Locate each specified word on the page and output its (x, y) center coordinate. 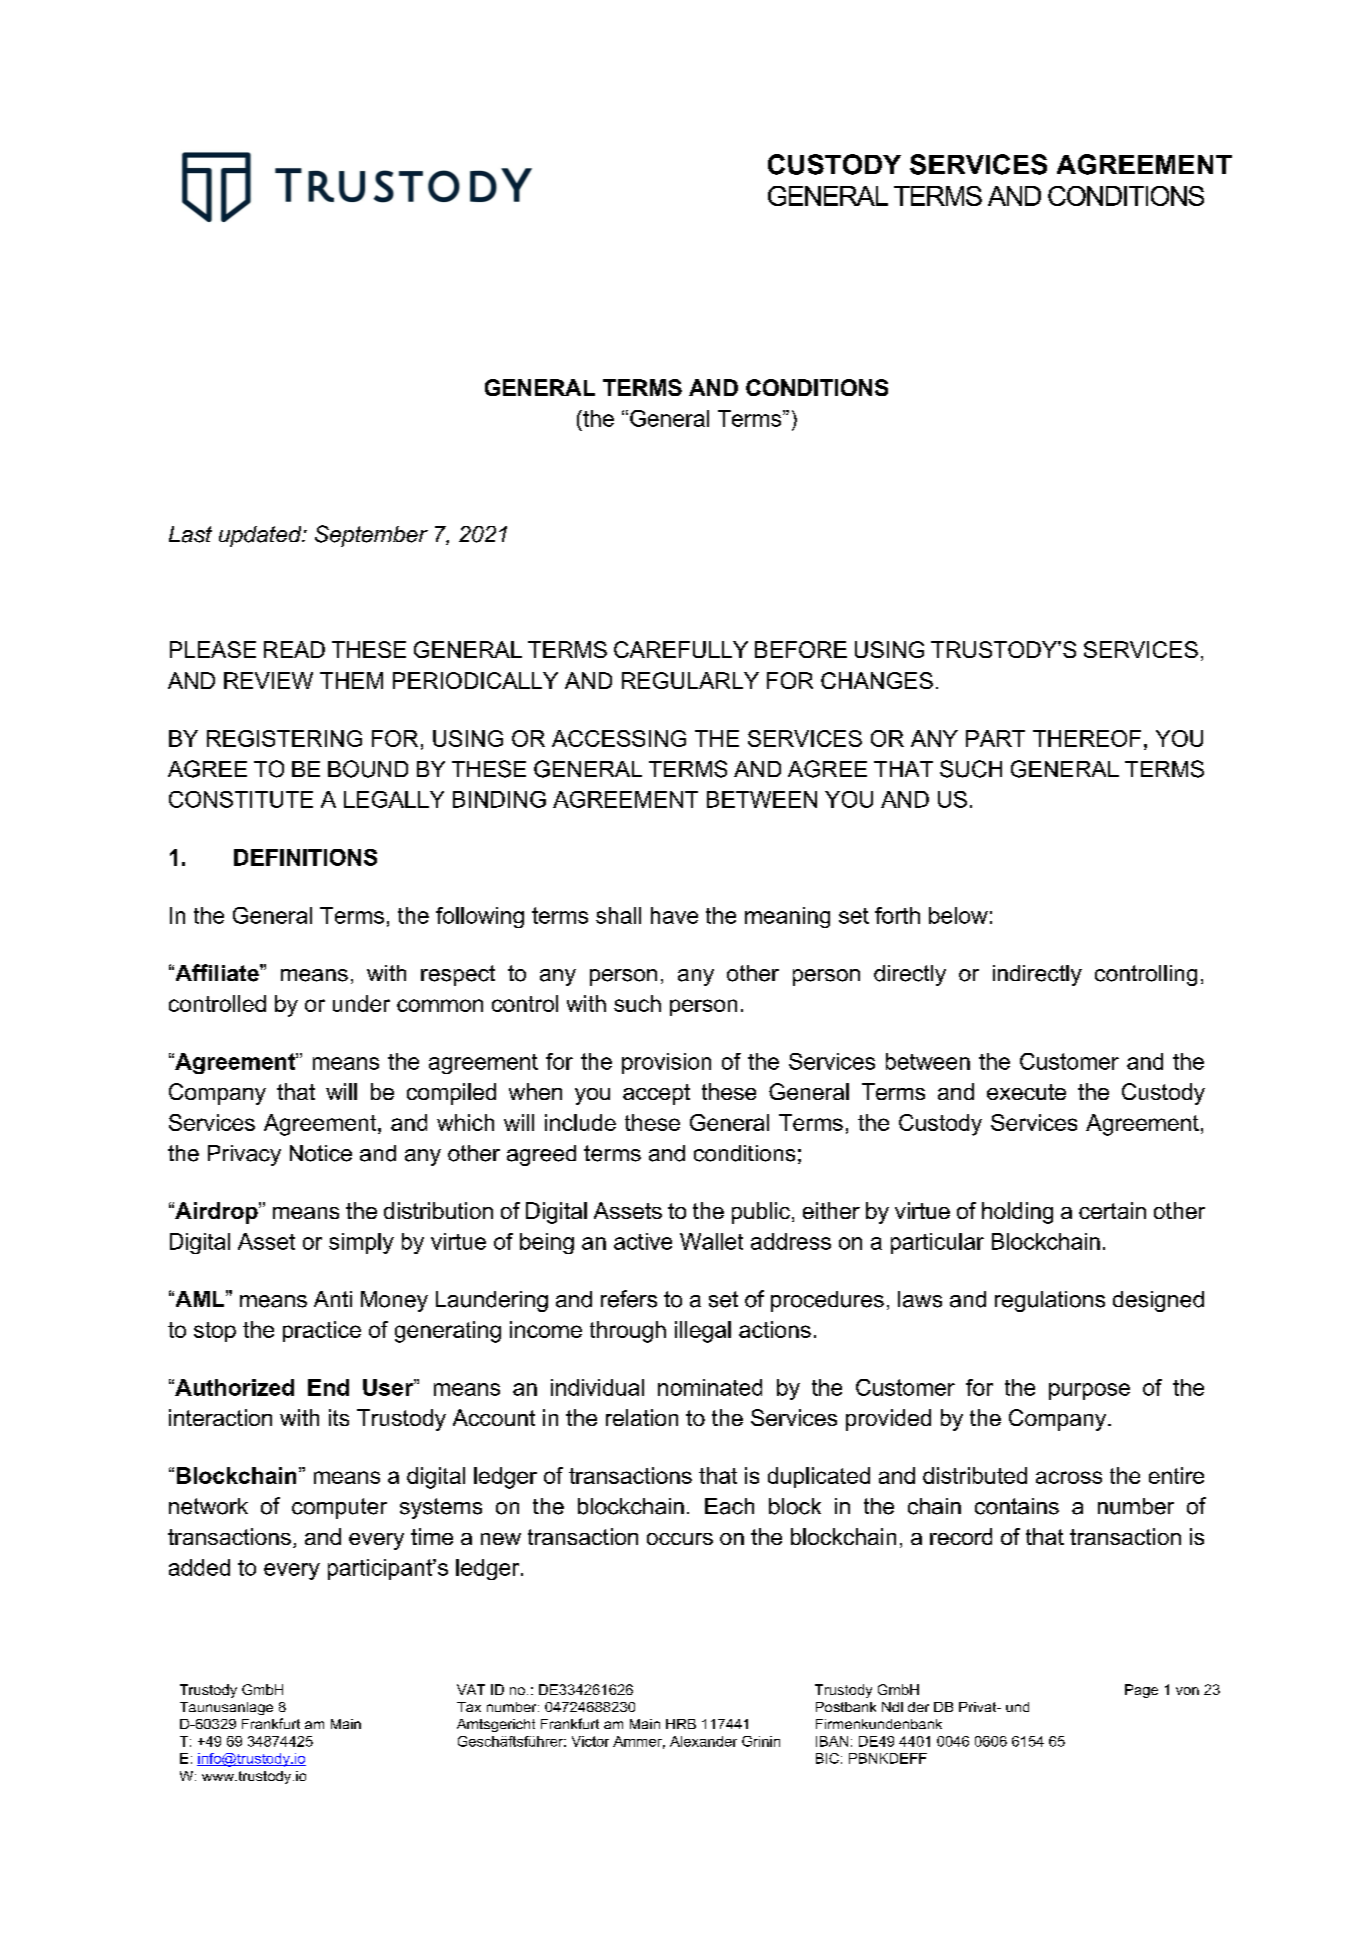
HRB (681, 1724)
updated (261, 536)
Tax (469, 1707)
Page (1141, 1691)
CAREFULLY (681, 649)
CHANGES (877, 680)
